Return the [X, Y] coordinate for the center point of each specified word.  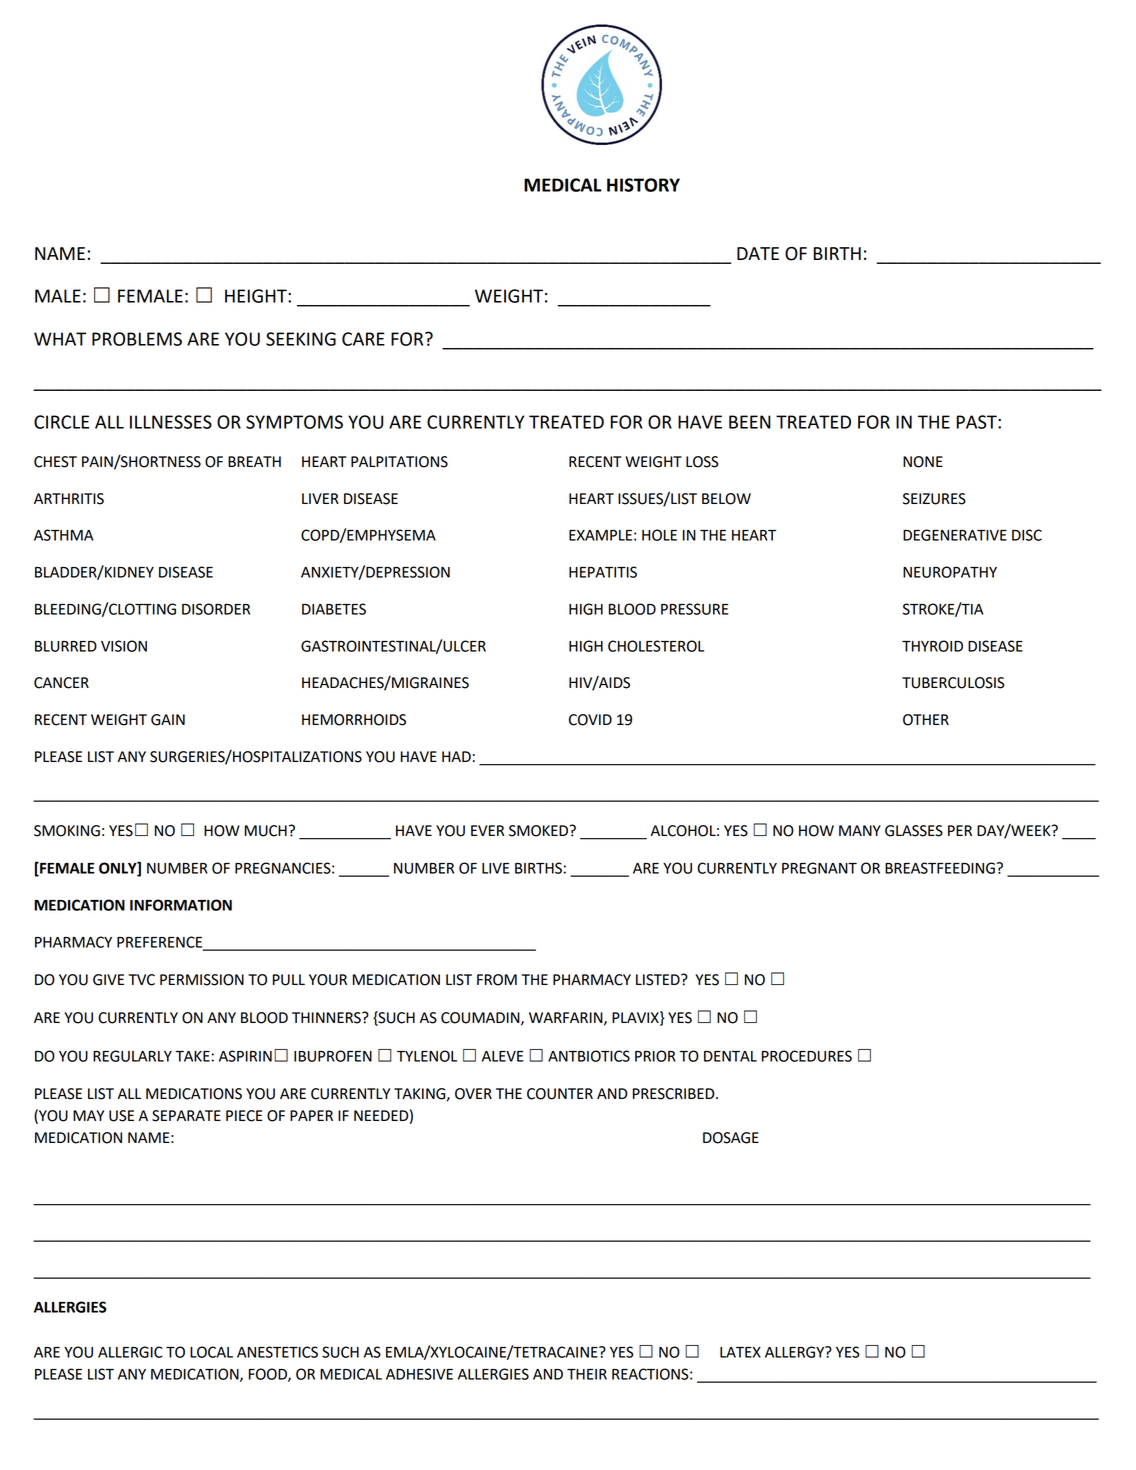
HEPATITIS [603, 572]
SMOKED [540, 831]
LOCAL [211, 1352]
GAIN [168, 720]
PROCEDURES [807, 1056]
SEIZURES [934, 499]
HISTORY [643, 185]
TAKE [192, 1056]
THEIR [587, 1374]
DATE [758, 253]
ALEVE [502, 1056]
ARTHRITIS [69, 499]
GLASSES [914, 831]
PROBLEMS [137, 339]
